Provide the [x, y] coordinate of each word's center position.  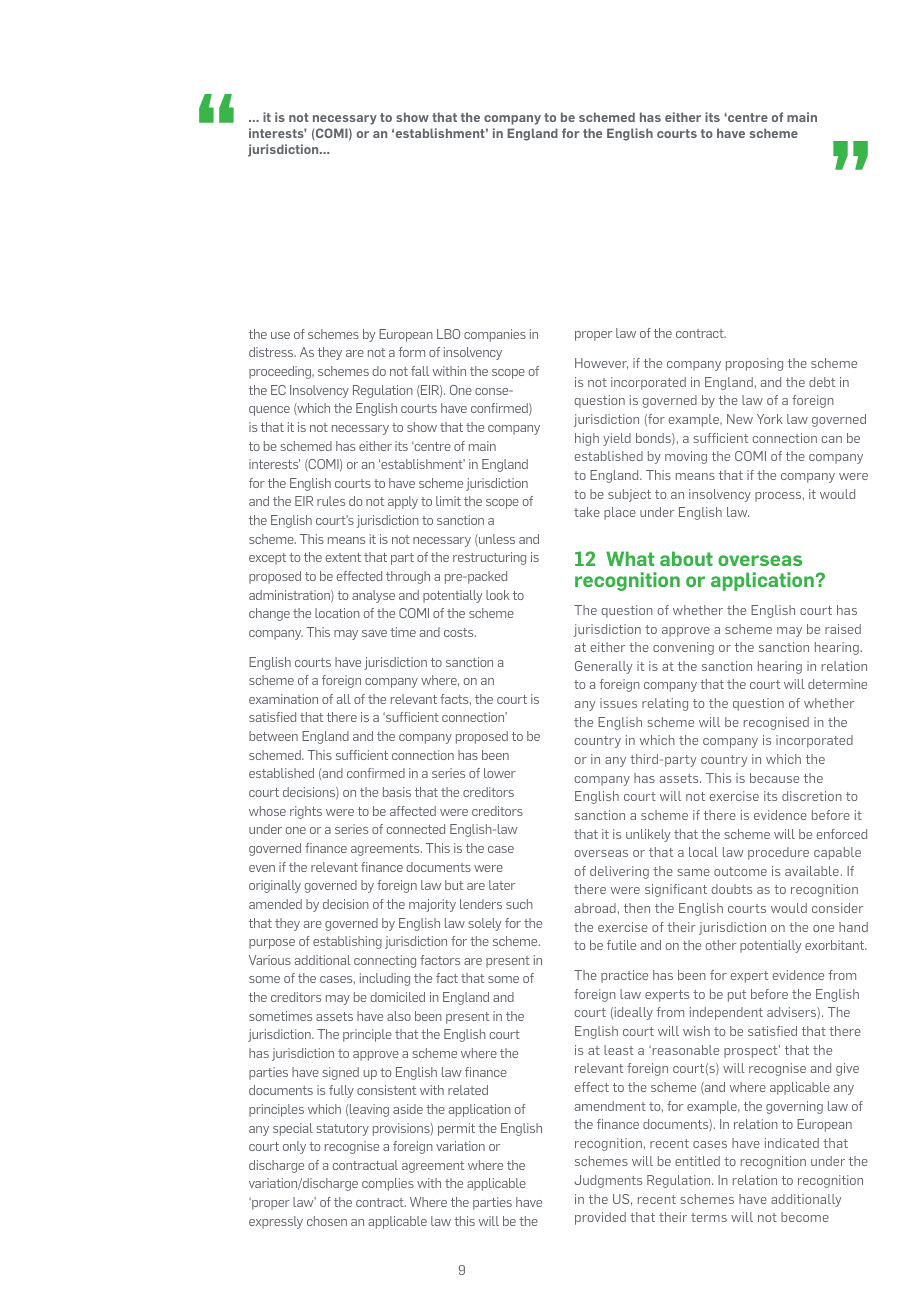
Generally [603, 667]
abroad [595, 908]
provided [600, 1218]
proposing [754, 364]
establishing [347, 942]
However [601, 364]
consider [837, 908]
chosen [327, 1221]
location [337, 613]
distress [272, 352]
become [805, 1217]
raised [843, 629]
